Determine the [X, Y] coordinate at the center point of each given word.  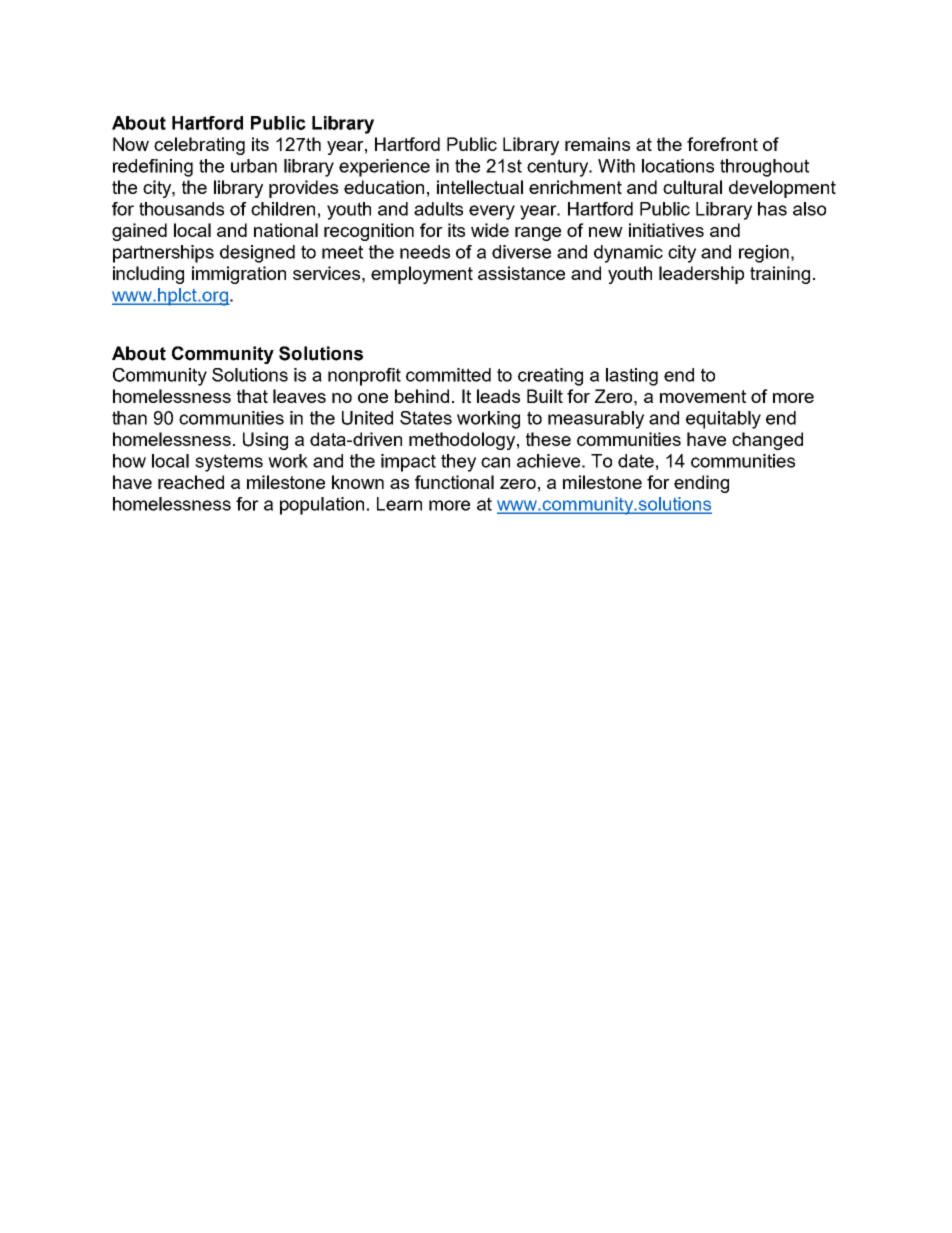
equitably [723, 420]
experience [384, 168]
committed [448, 375]
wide [490, 230]
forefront [722, 144]
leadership [701, 275]
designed [257, 254]
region [764, 254]
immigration [239, 275]
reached [191, 482]
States [426, 418]
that [252, 396]
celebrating [199, 146]
